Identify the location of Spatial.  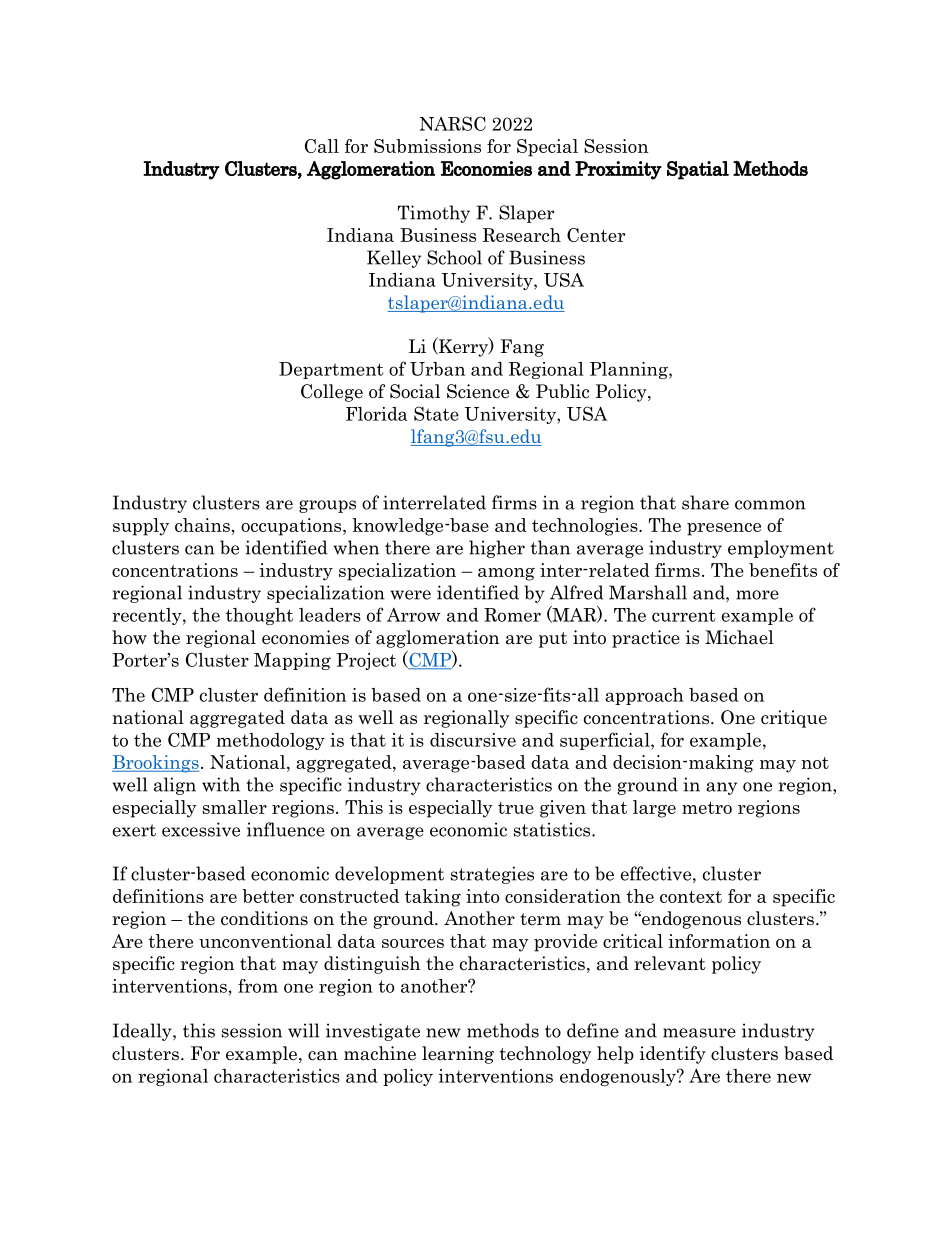
(698, 170).
